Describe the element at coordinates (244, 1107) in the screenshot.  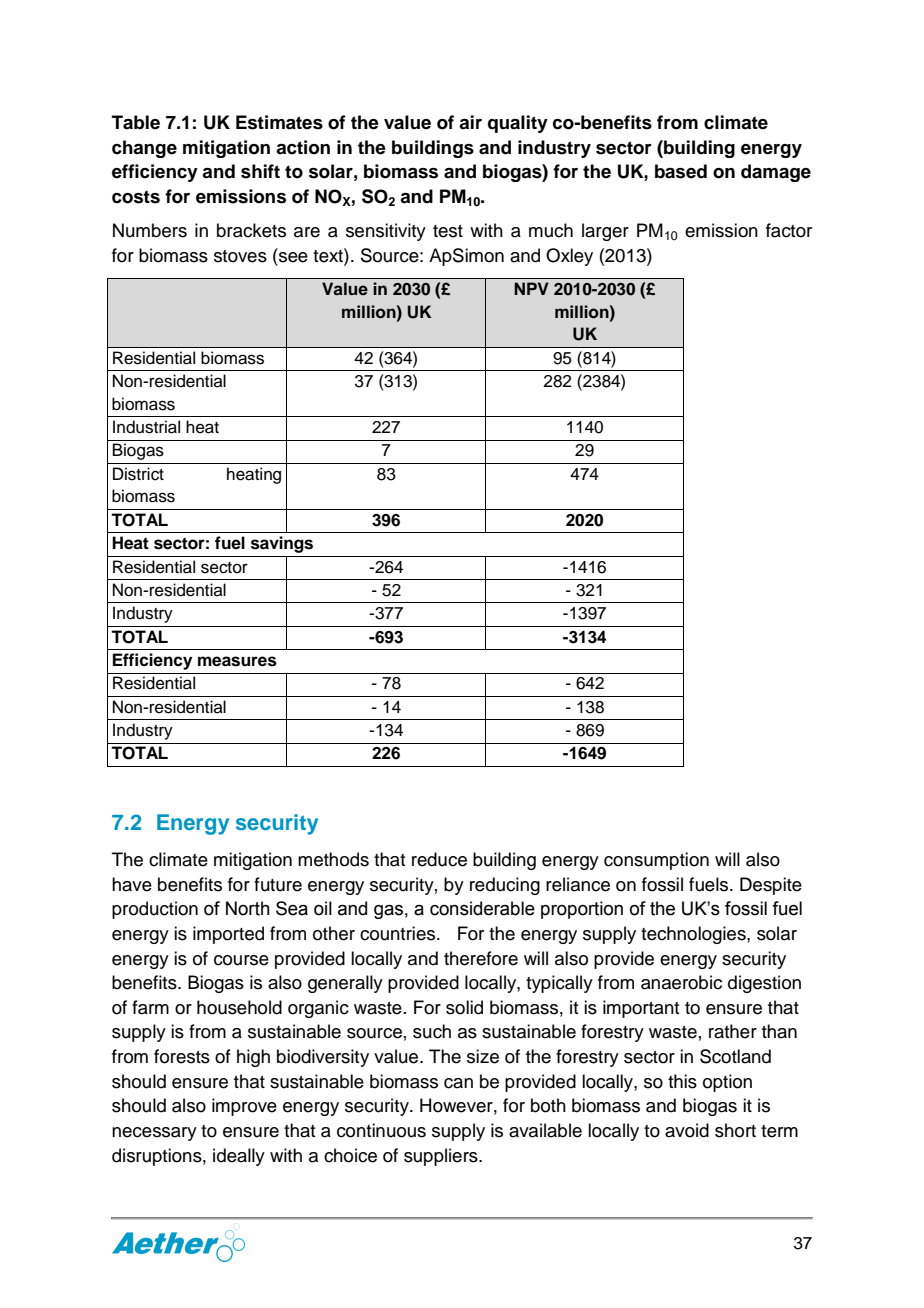
I see `improve` at that location.
